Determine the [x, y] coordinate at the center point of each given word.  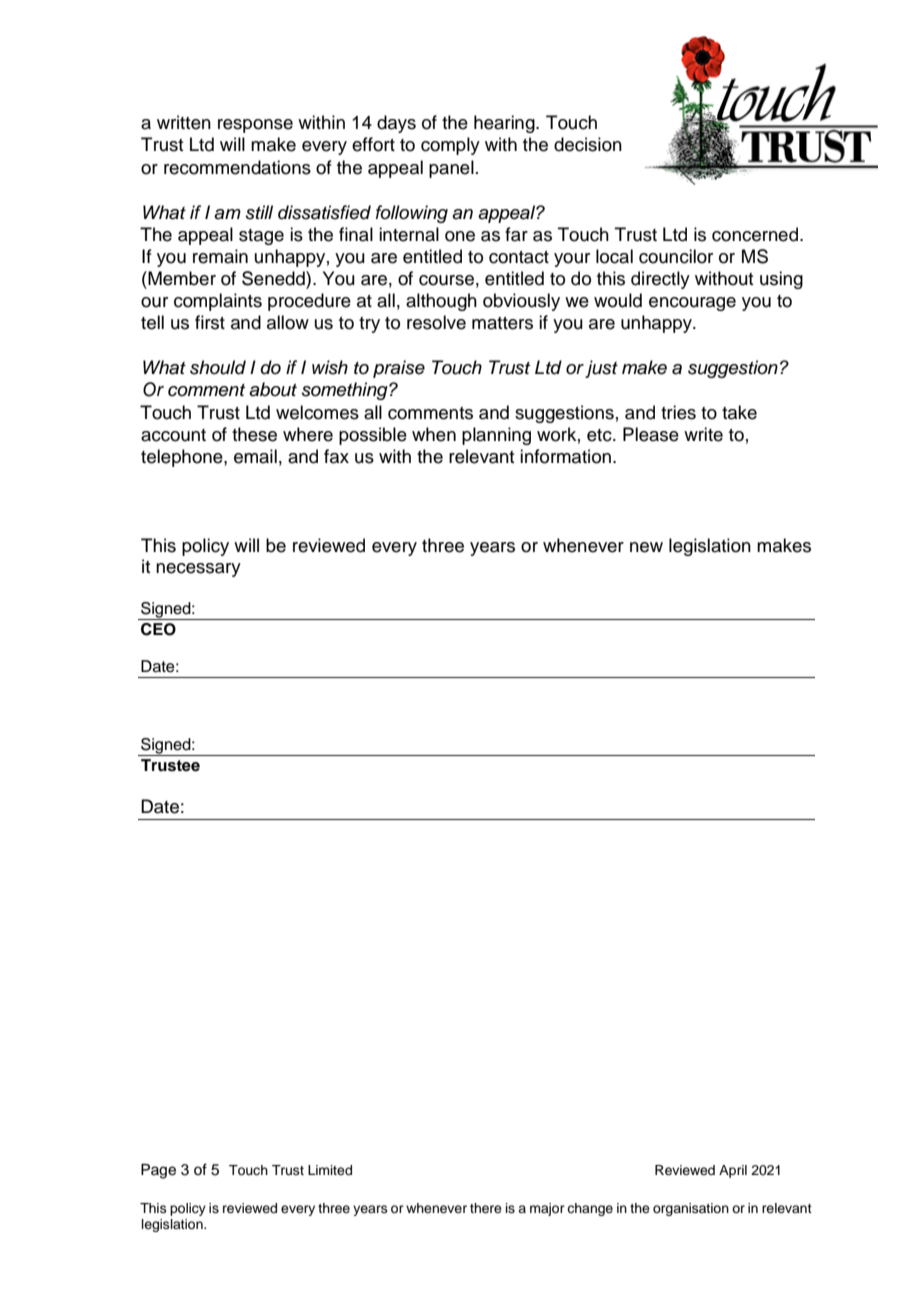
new [646, 547]
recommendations [237, 167]
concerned [755, 234]
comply [450, 146]
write [703, 434]
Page [158, 1171]
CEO [158, 629]
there [486, 1208]
